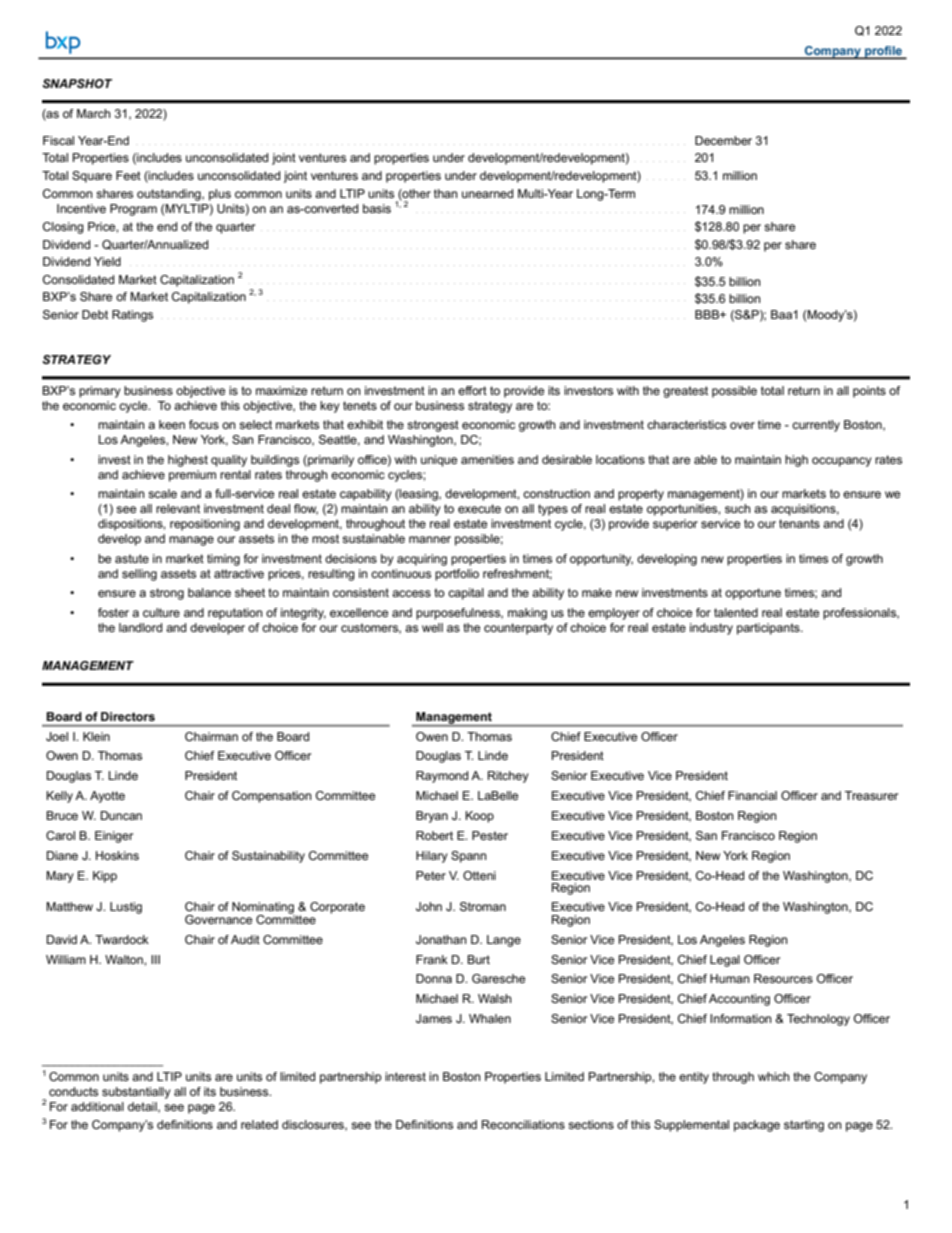 The width and height of the page is (952, 1233). Describe the element at coordinates (94, 113) in the page. I see `March` at that location.
